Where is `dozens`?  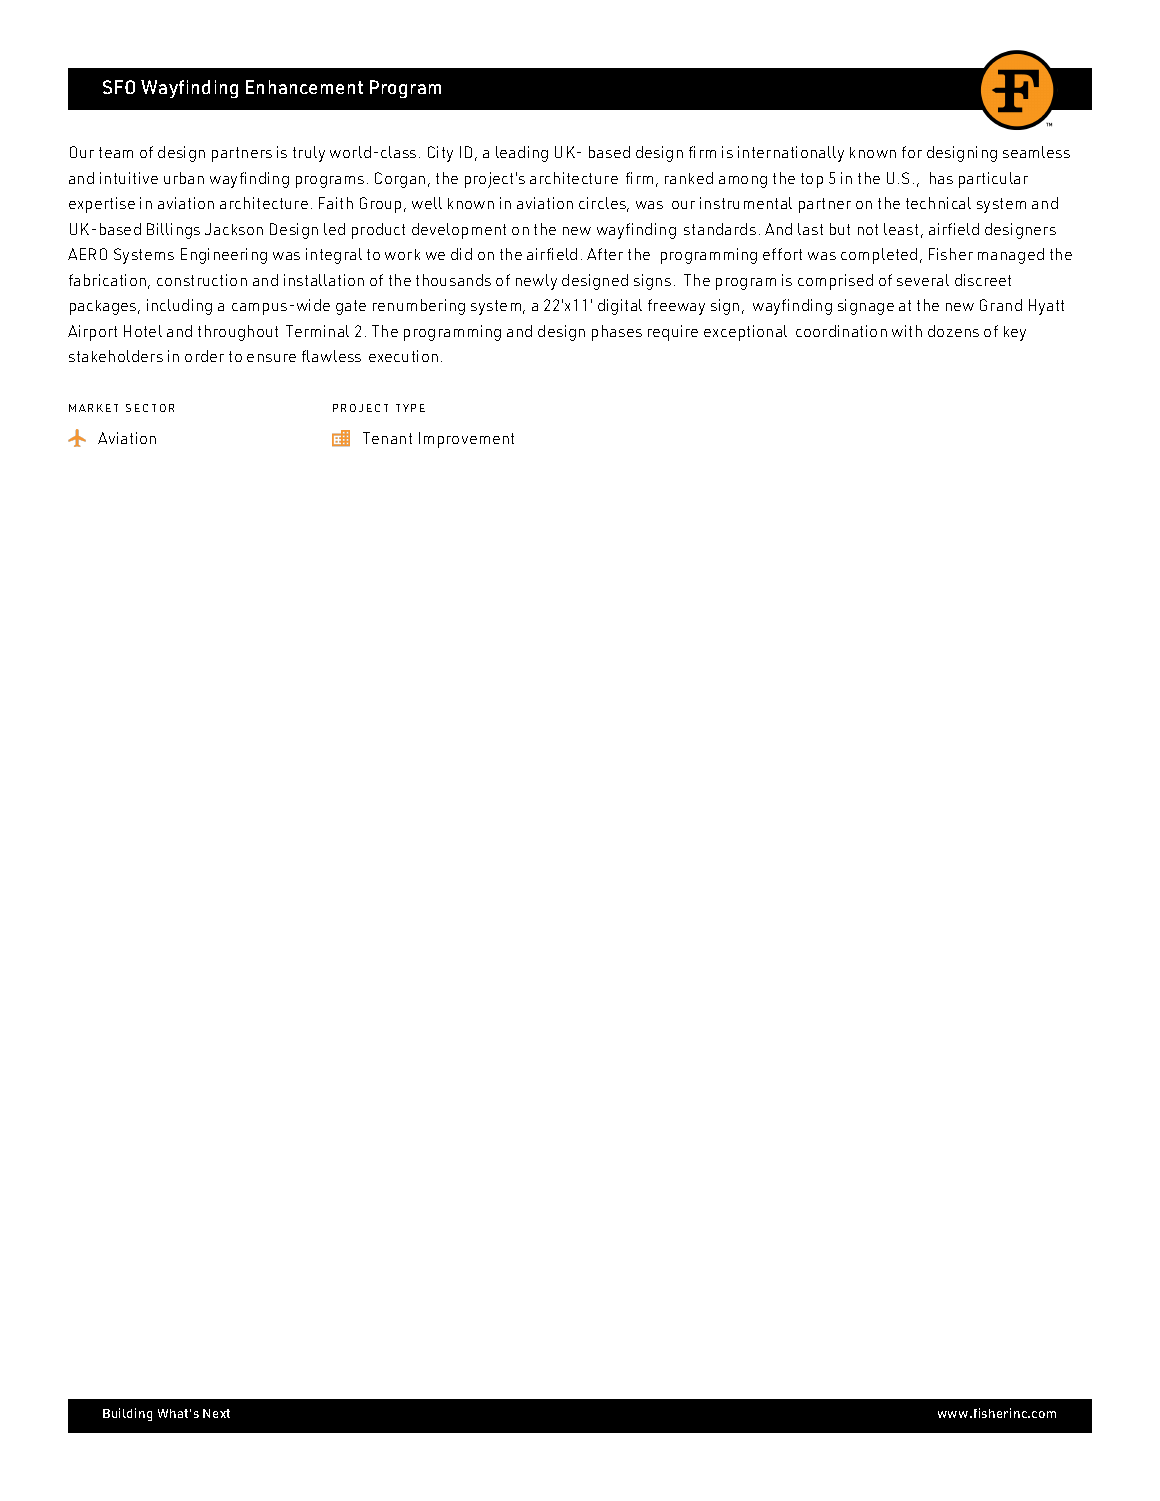 dozens is located at coordinates (953, 331).
